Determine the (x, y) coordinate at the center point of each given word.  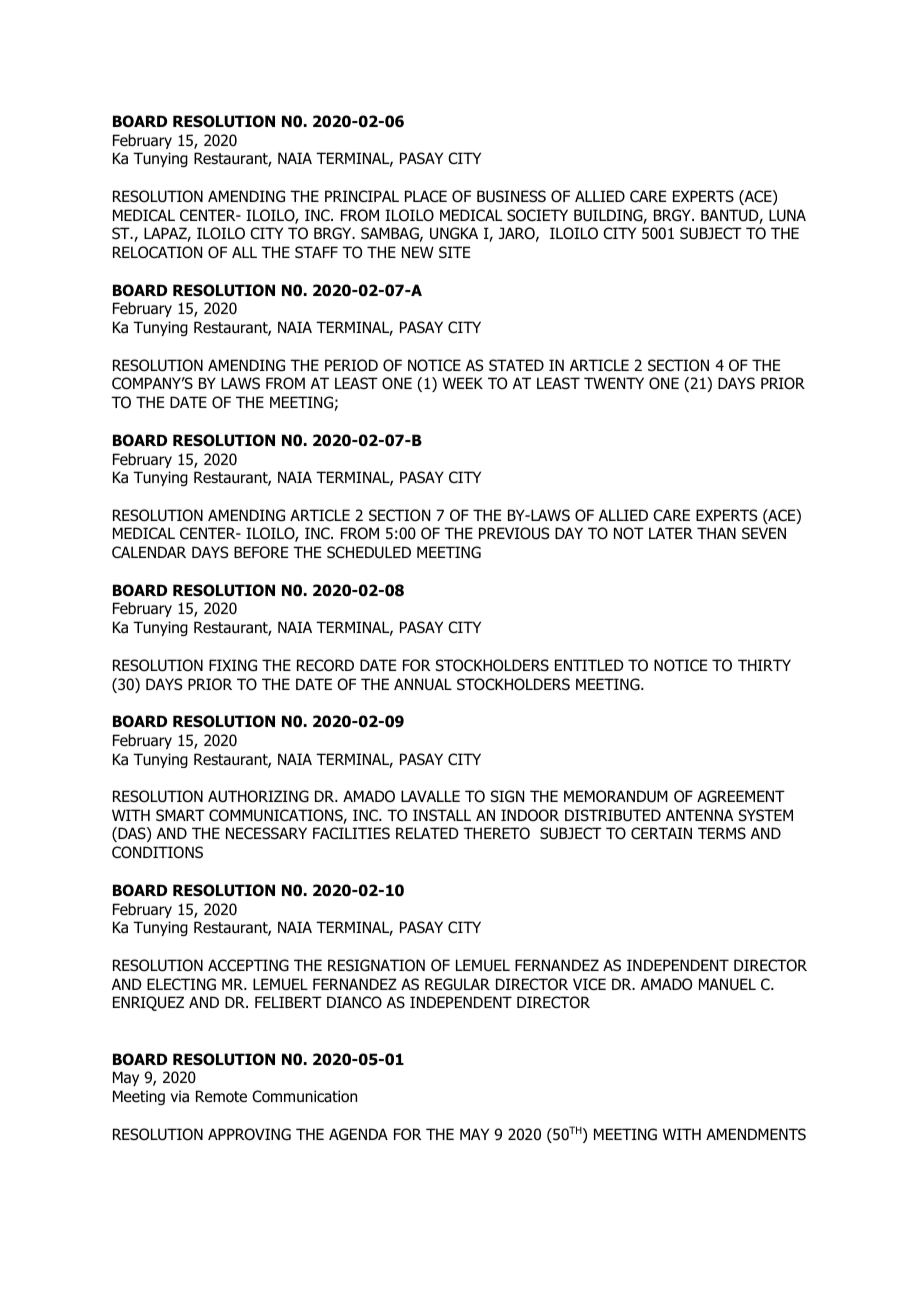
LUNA (787, 215)
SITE (454, 252)
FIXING (233, 665)
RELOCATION (157, 252)
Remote (221, 1096)
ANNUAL (423, 684)
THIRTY (764, 665)
